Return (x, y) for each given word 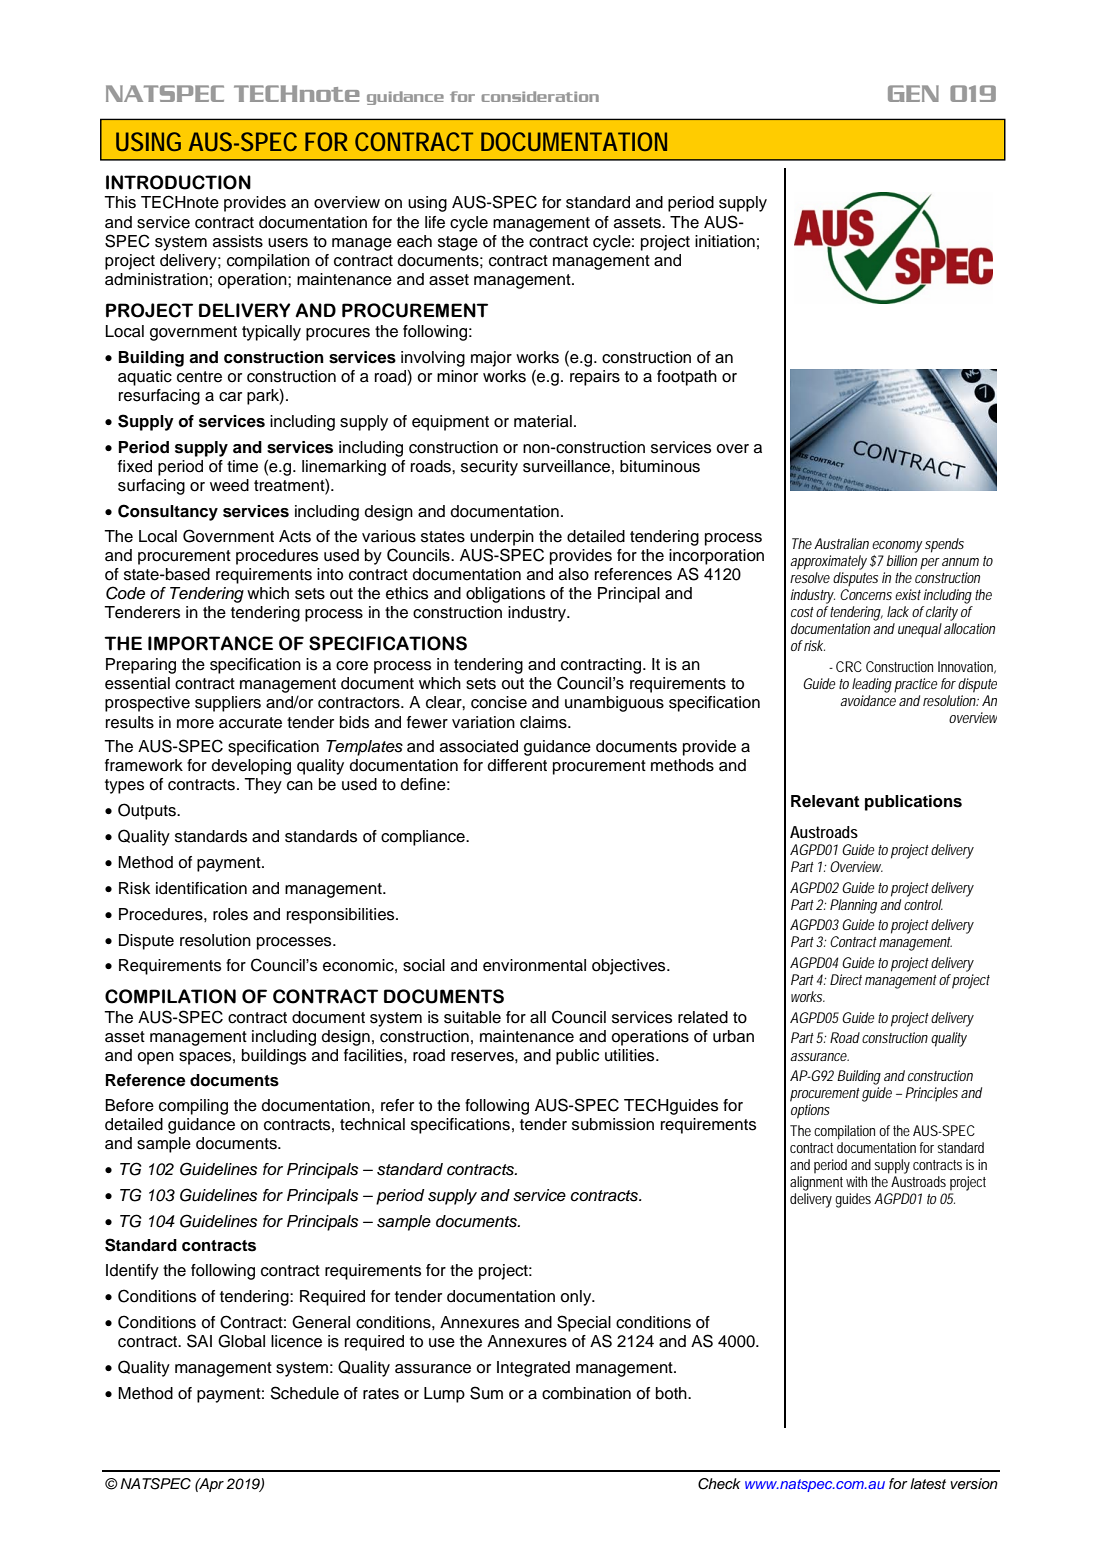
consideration (540, 96)
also (574, 574)
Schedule (304, 1393)
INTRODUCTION (178, 182)
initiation (725, 241)
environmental (534, 965)
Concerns (866, 594)
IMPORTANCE (210, 643)
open (155, 1058)
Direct (846, 979)
